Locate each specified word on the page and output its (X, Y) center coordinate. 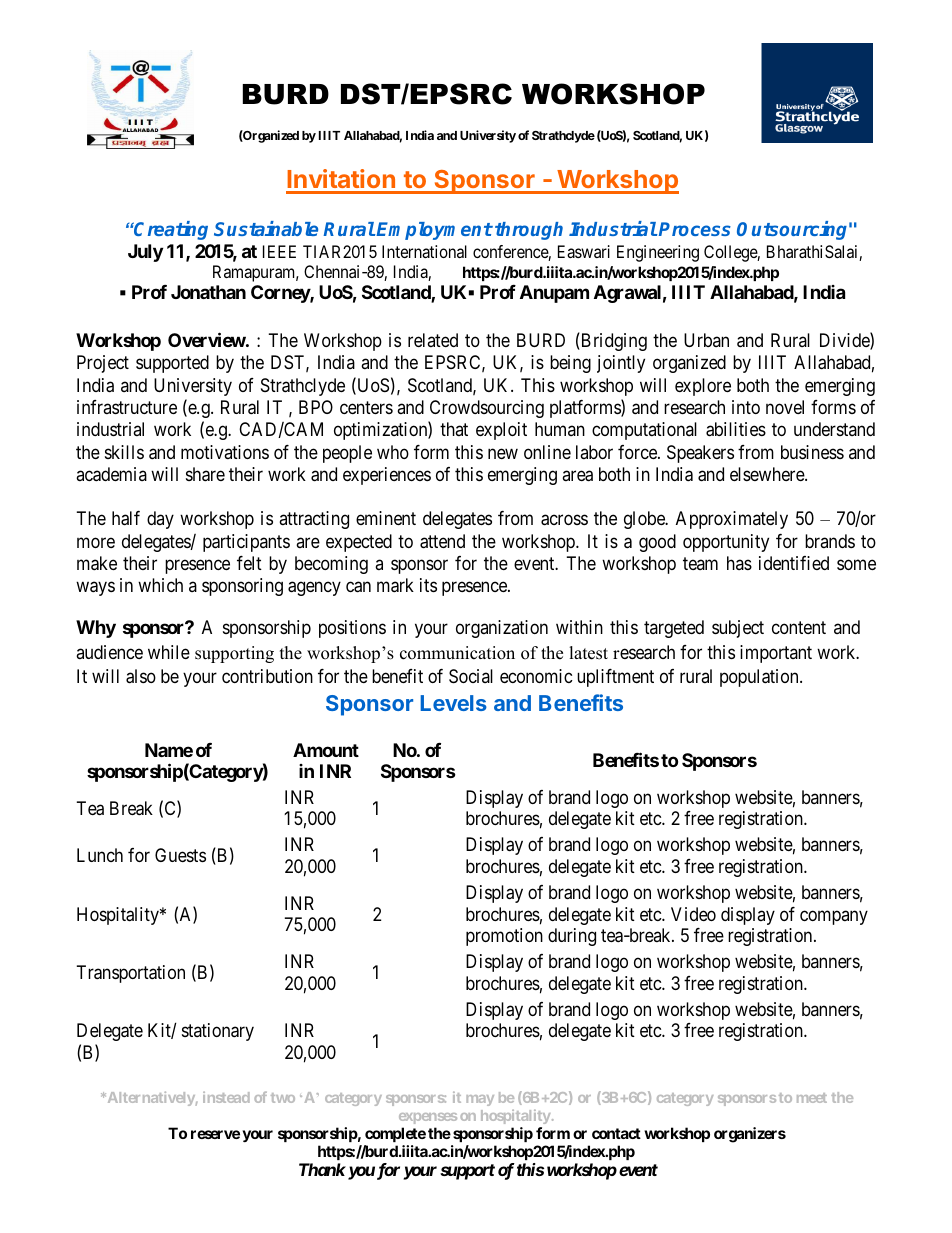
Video (693, 914)
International (424, 251)
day (160, 520)
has (739, 563)
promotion (504, 937)
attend (442, 541)
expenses (428, 1118)
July (145, 253)
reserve (215, 1134)
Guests (180, 855)
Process (695, 229)
